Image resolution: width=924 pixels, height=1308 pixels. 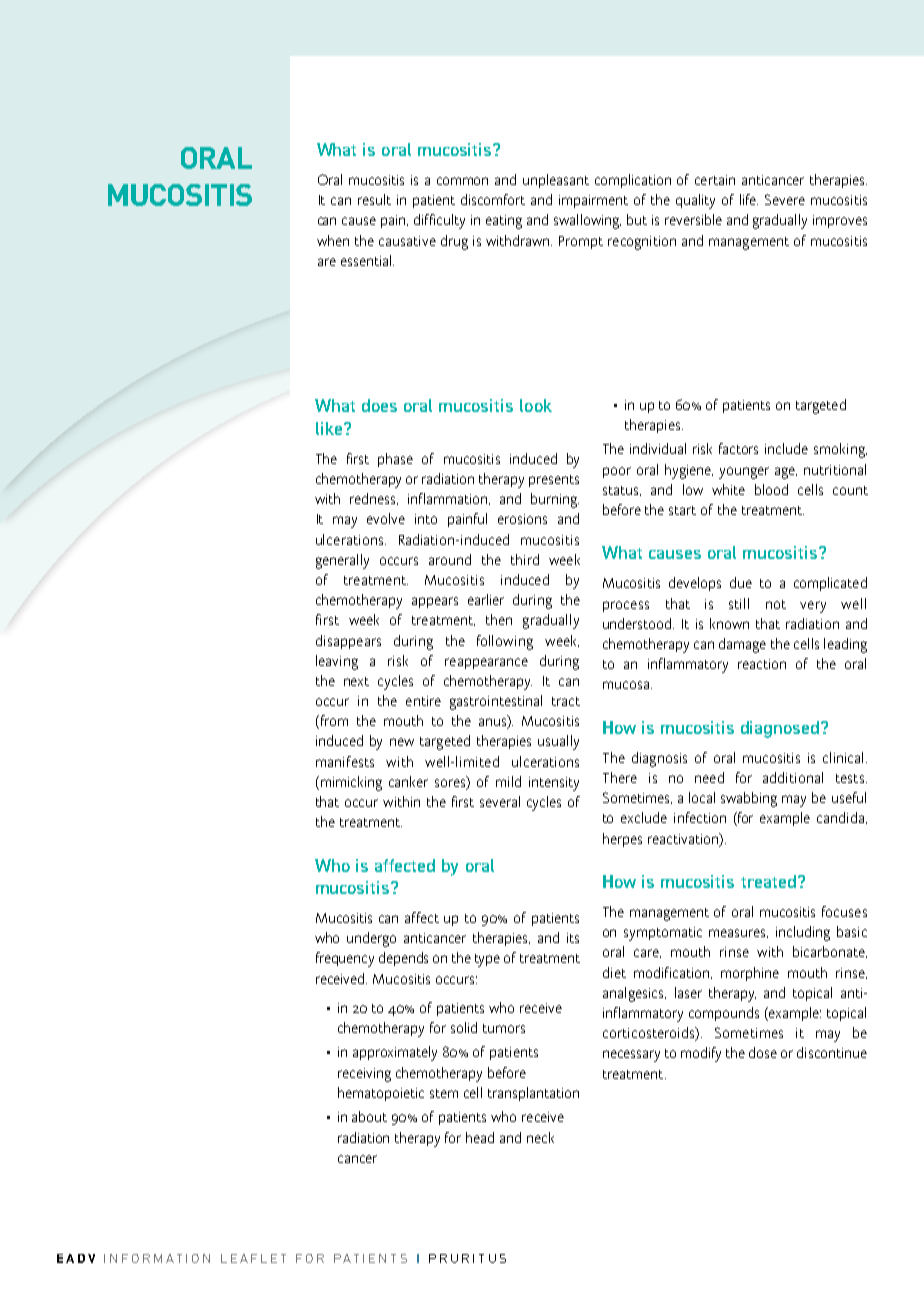 I want to click on Severe, so click(x=785, y=199).
